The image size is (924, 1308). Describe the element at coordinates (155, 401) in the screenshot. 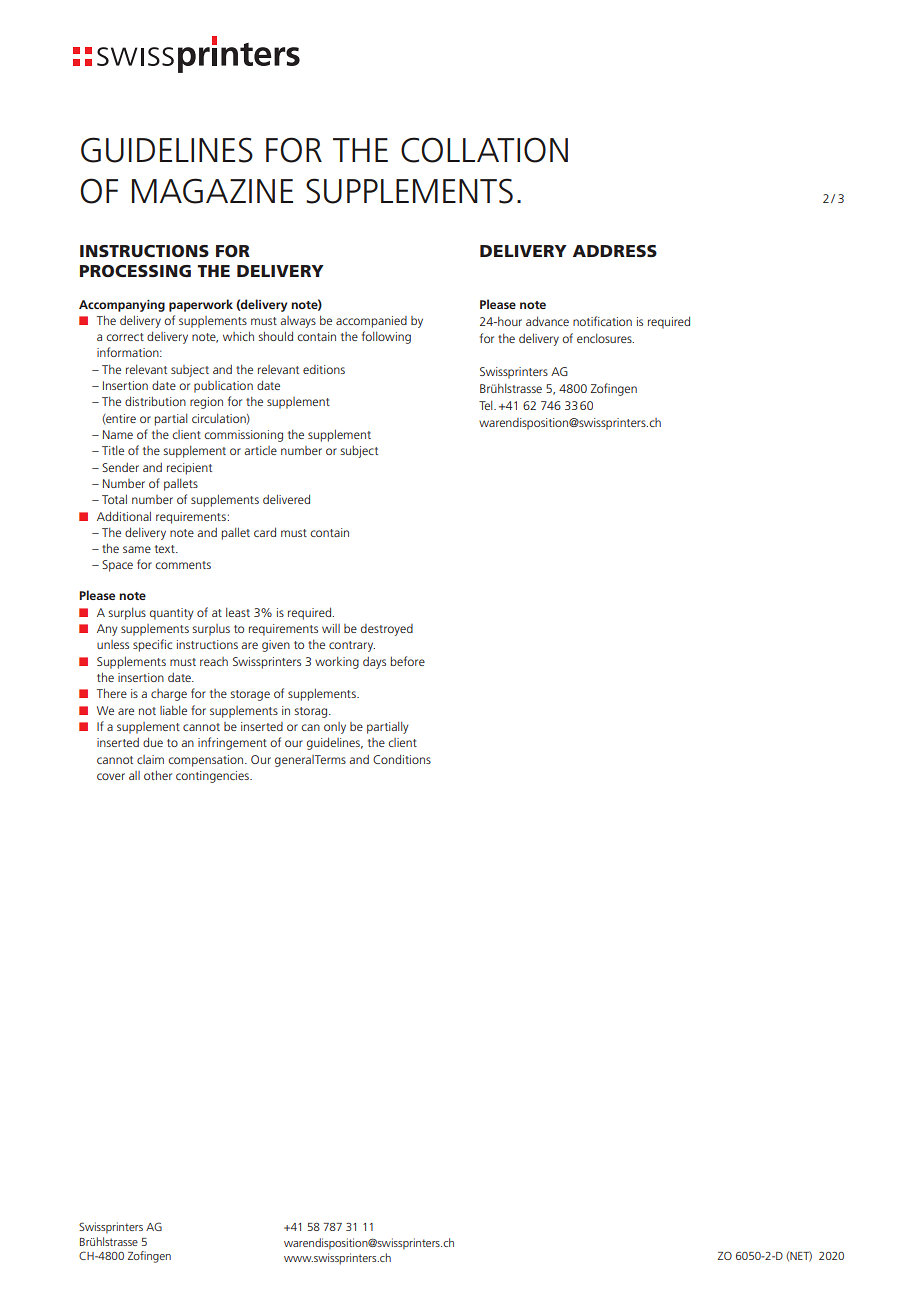

I see `distribution` at that location.
